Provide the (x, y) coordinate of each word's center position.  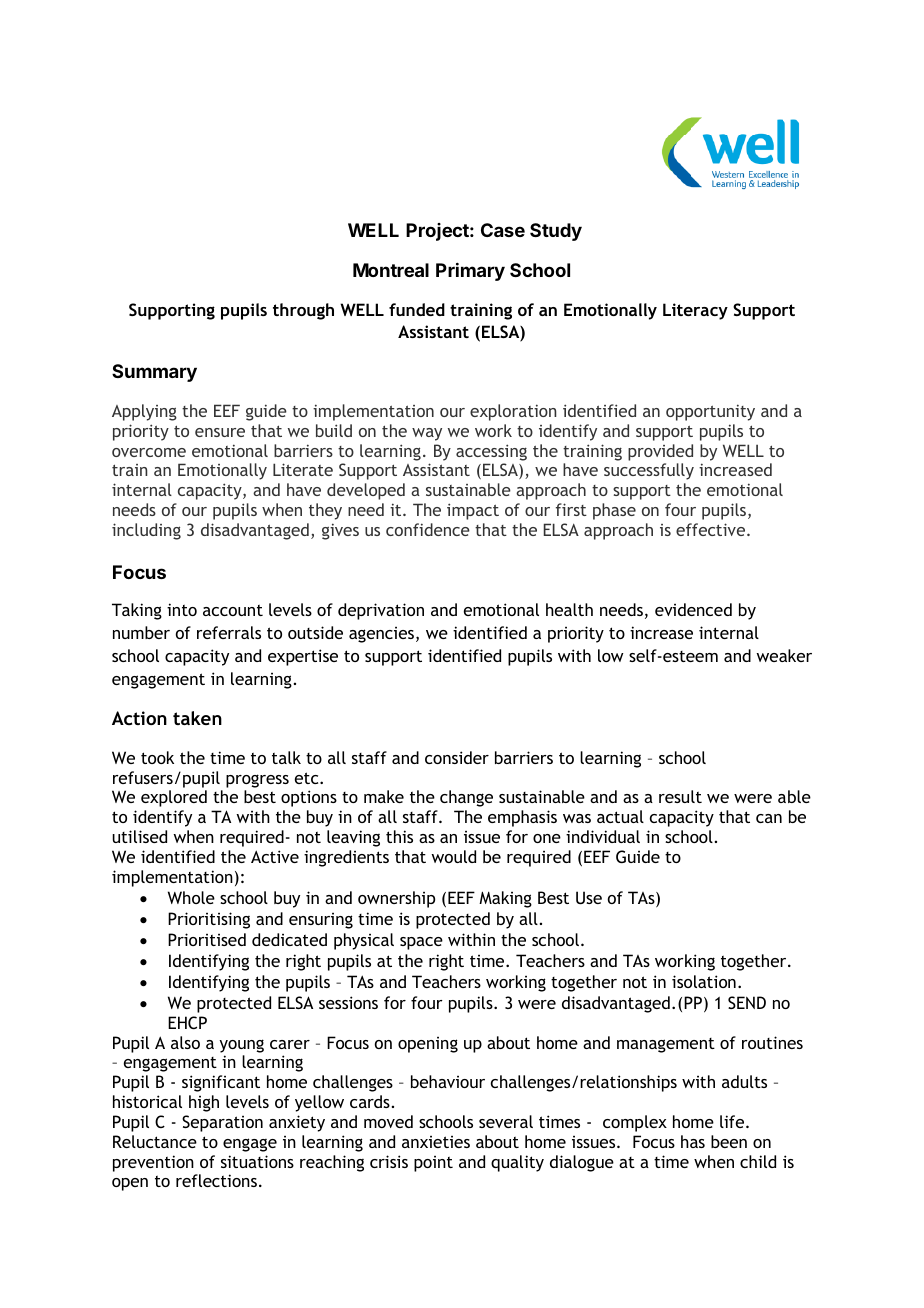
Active (275, 856)
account (233, 610)
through (303, 311)
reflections (216, 1180)
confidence (428, 529)
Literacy (695, 311)
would (453, 856)
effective (712, 529)
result (680, 796)
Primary (470, 272)
